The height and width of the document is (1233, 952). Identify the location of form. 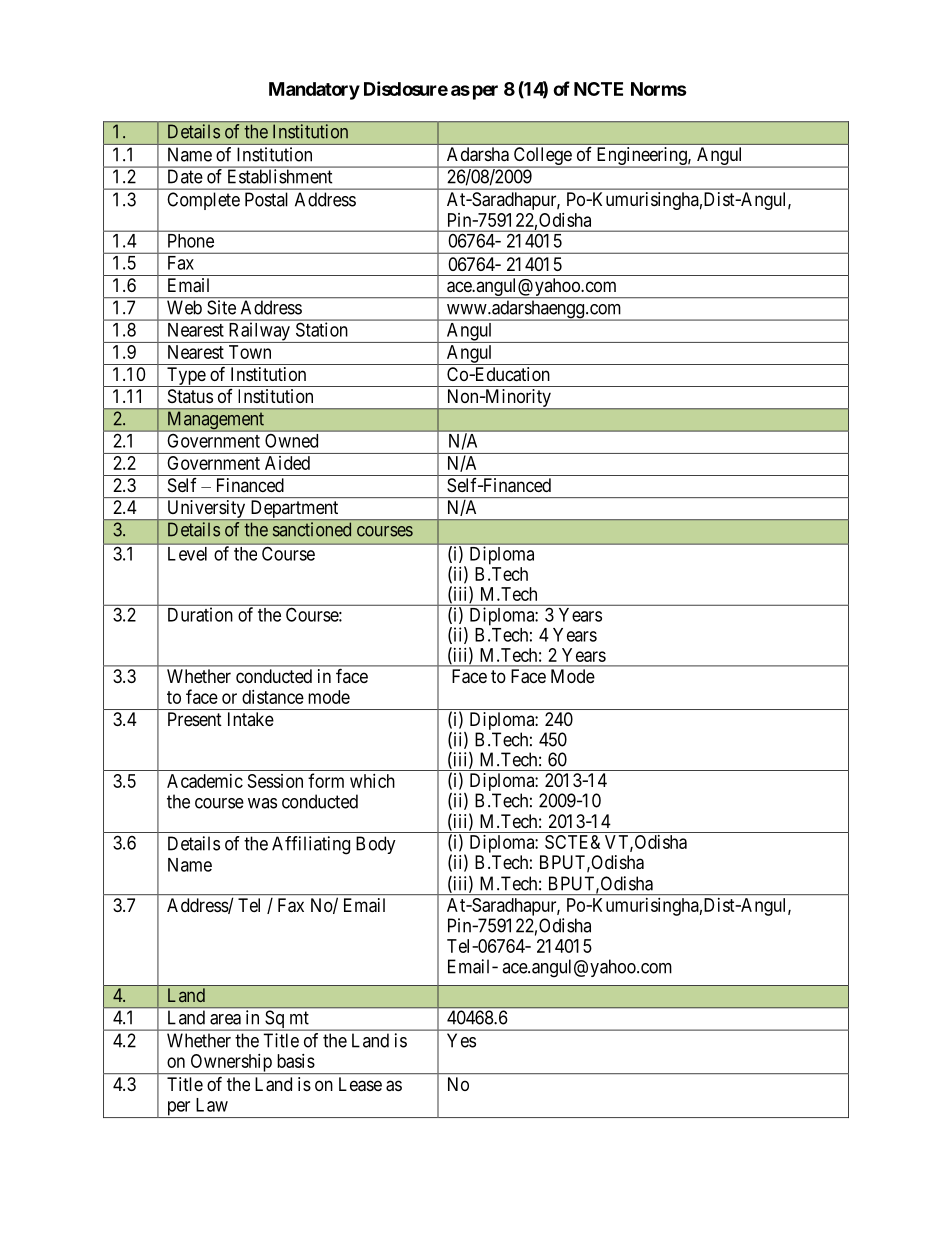
(326, 780).
